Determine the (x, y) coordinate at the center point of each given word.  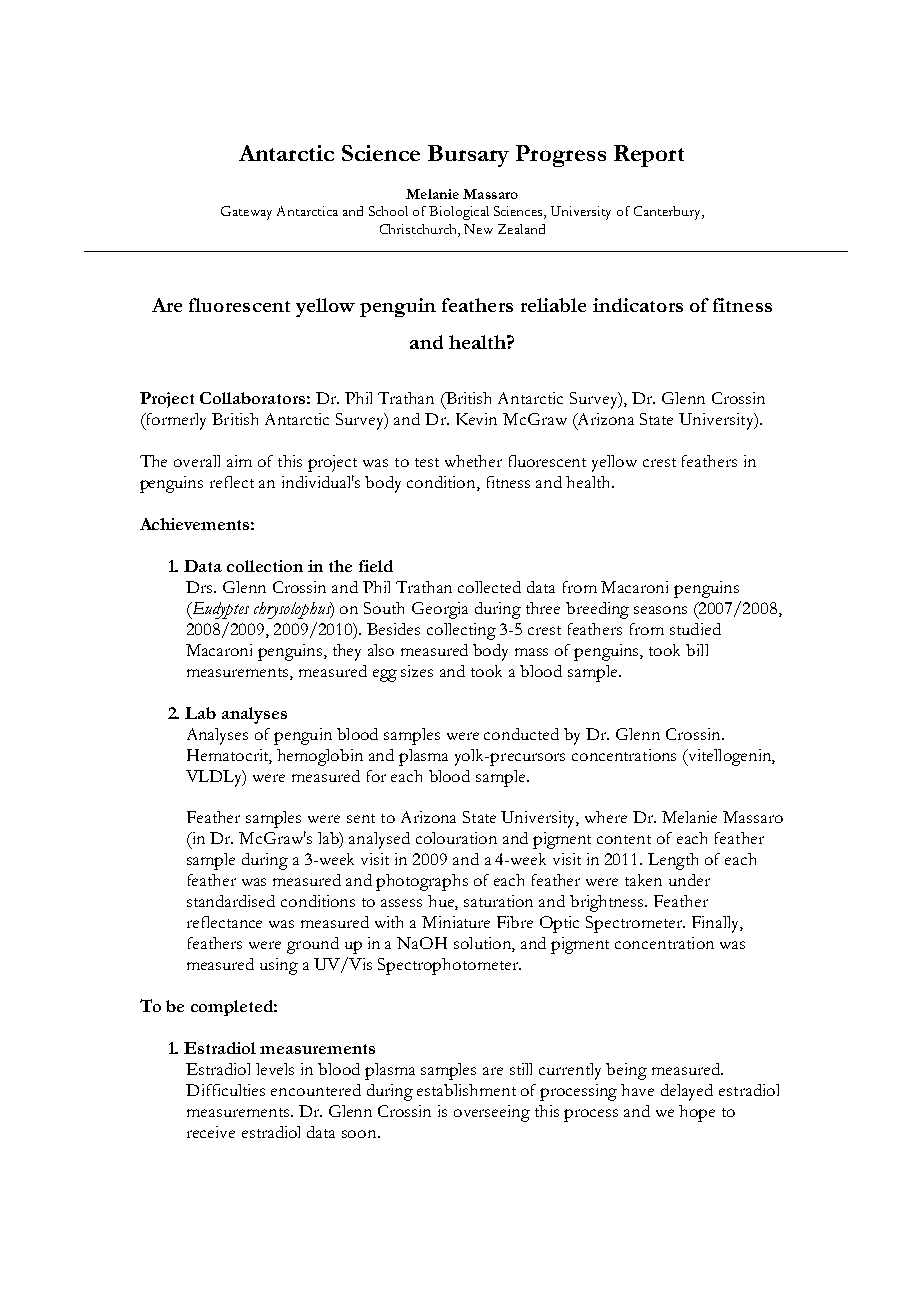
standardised (231, 901)
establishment (466, 1090)
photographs (422, 882)
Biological (459, 213)
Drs (200, 587)
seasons (660, 610)
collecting (461, 631)
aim (239, 461)
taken (643, 880)
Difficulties (225, 1090)
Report (649, 156)
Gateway (246, 213)
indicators (638, 305)
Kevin (476, 419)
